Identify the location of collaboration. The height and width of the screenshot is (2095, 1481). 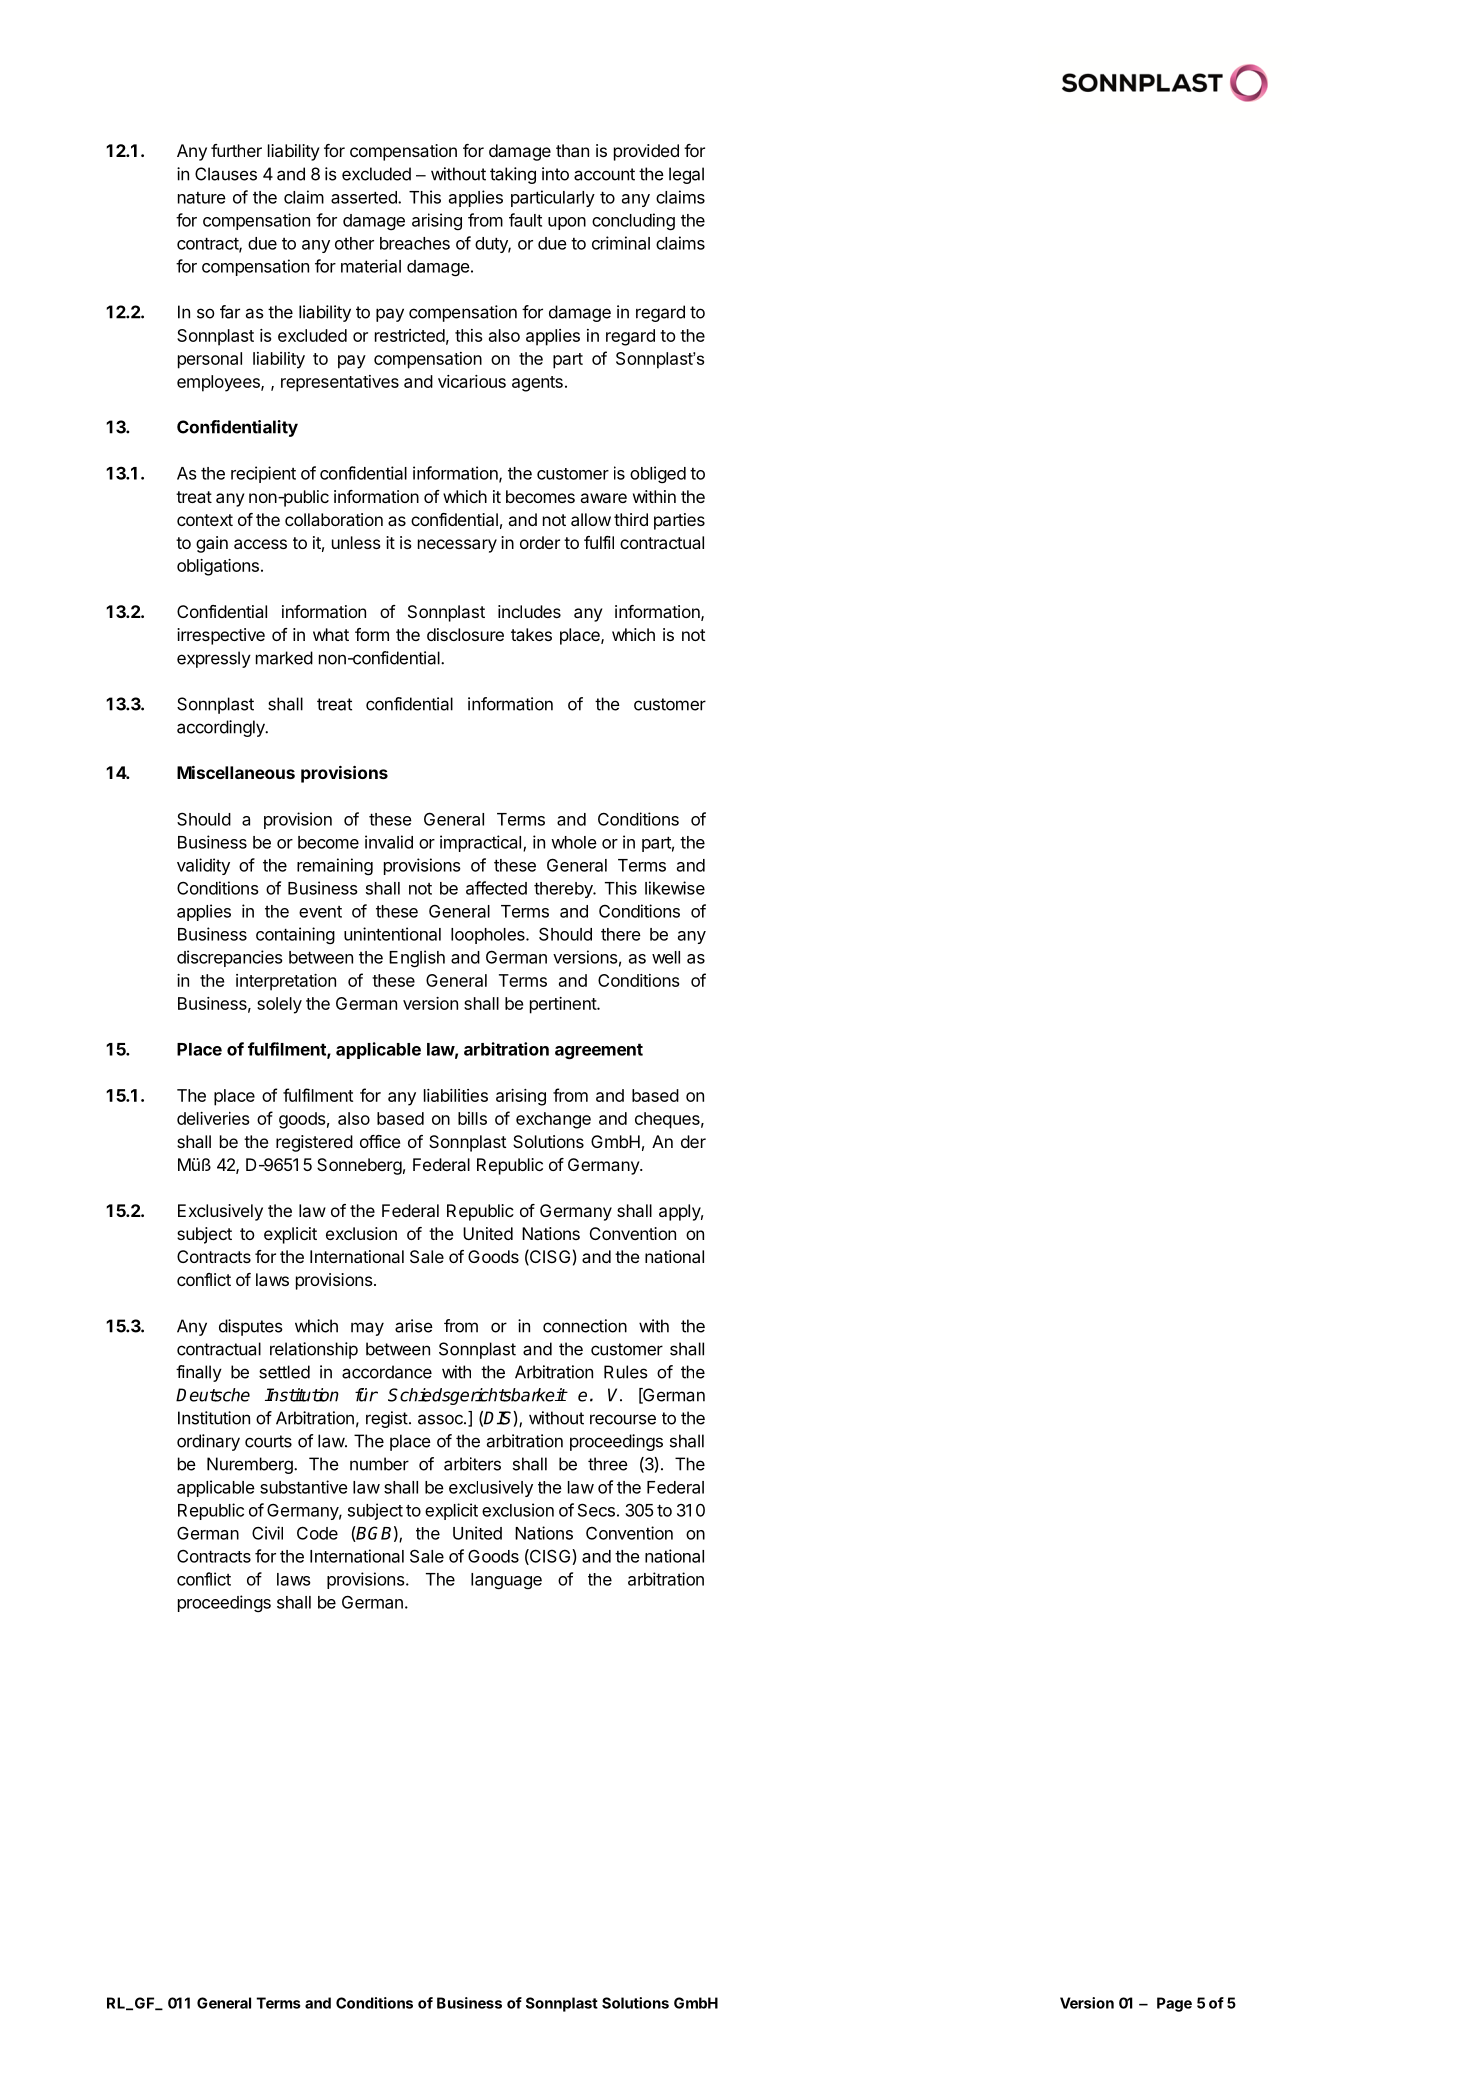
(334, 519).
